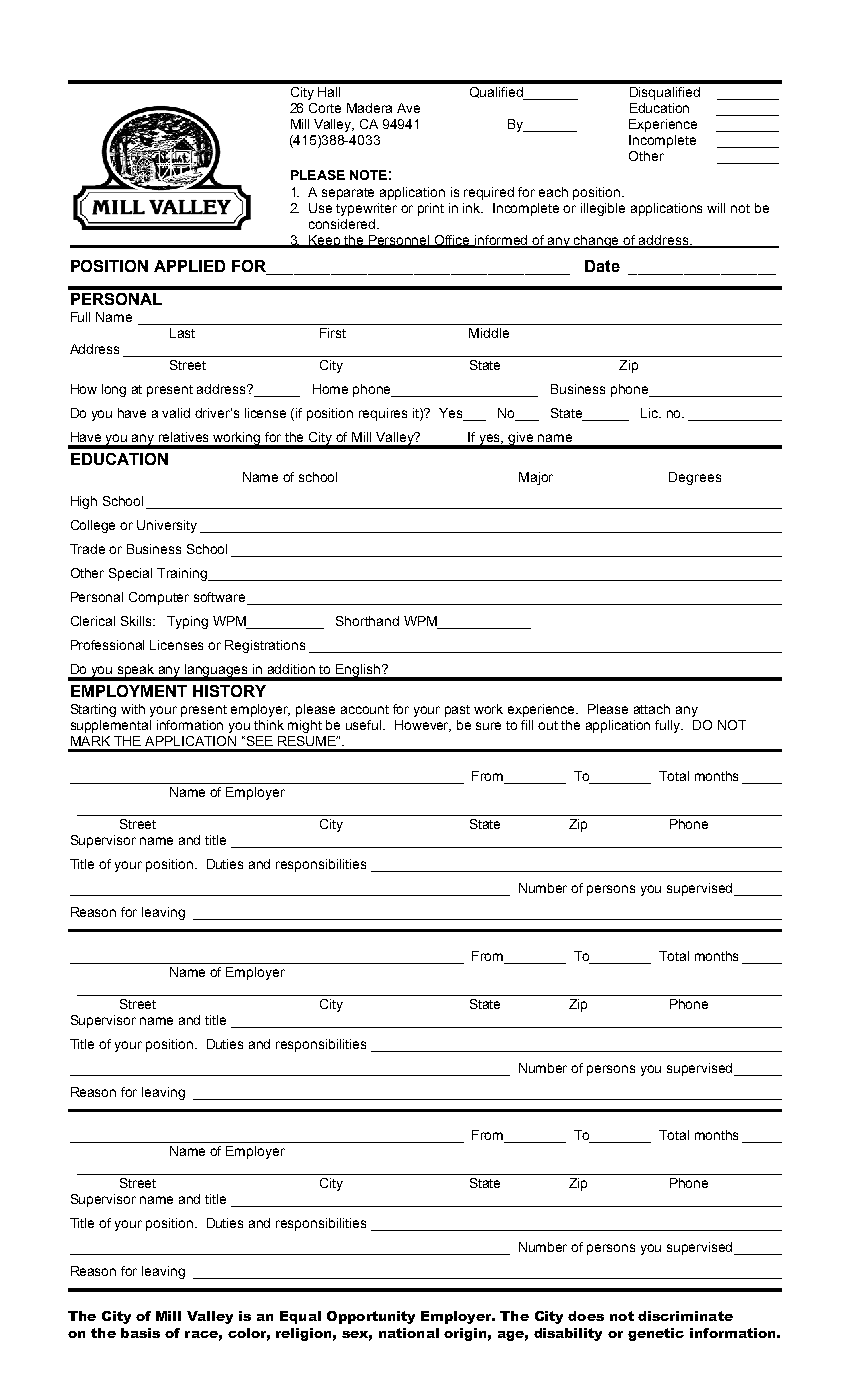 The height and width of the screenshot is (1400, 849). Describe the element at coordinates (423, 726) in the screenshot. I see `However` at that location.
